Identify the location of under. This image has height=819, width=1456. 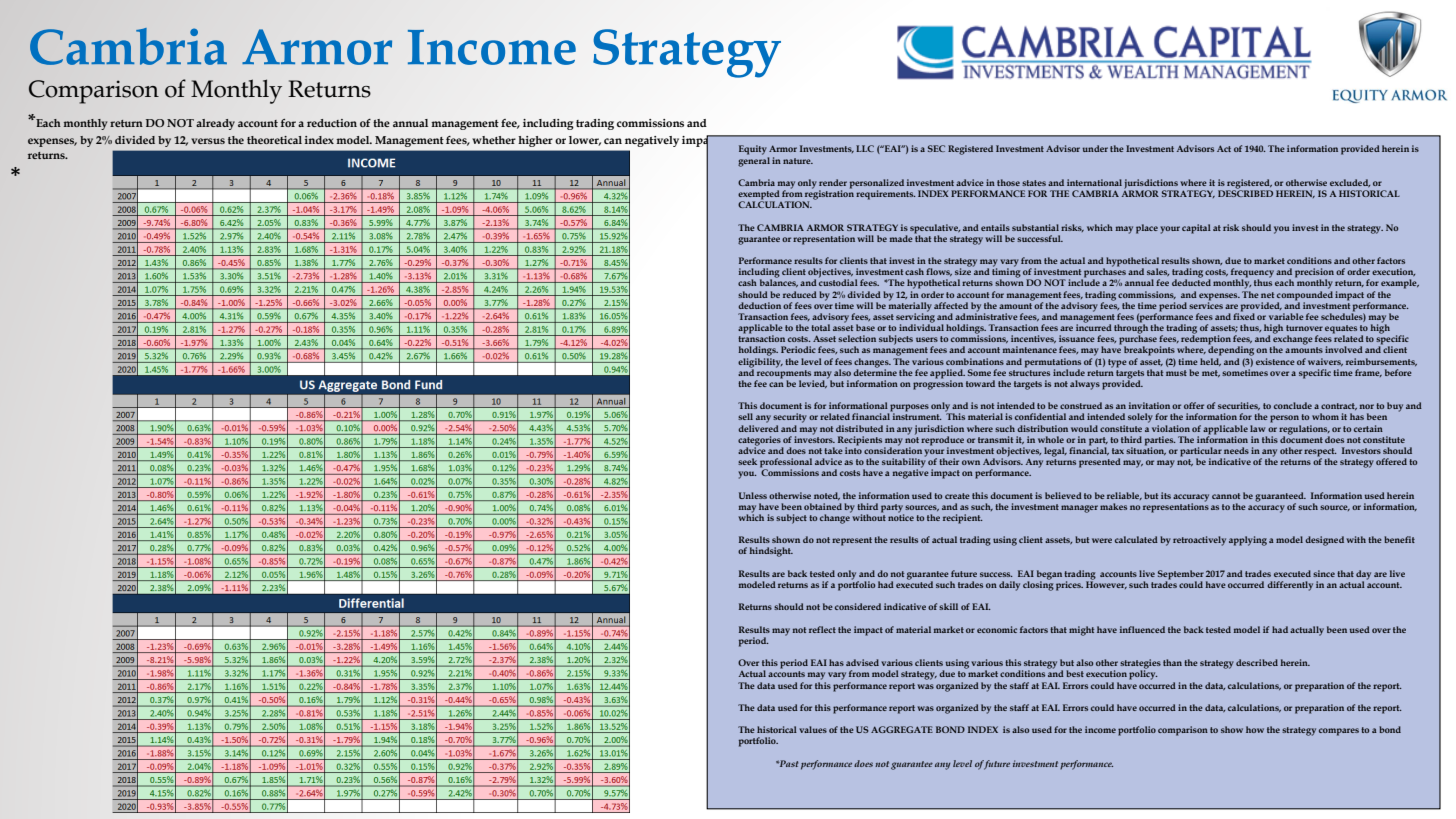
(1095, 148).
